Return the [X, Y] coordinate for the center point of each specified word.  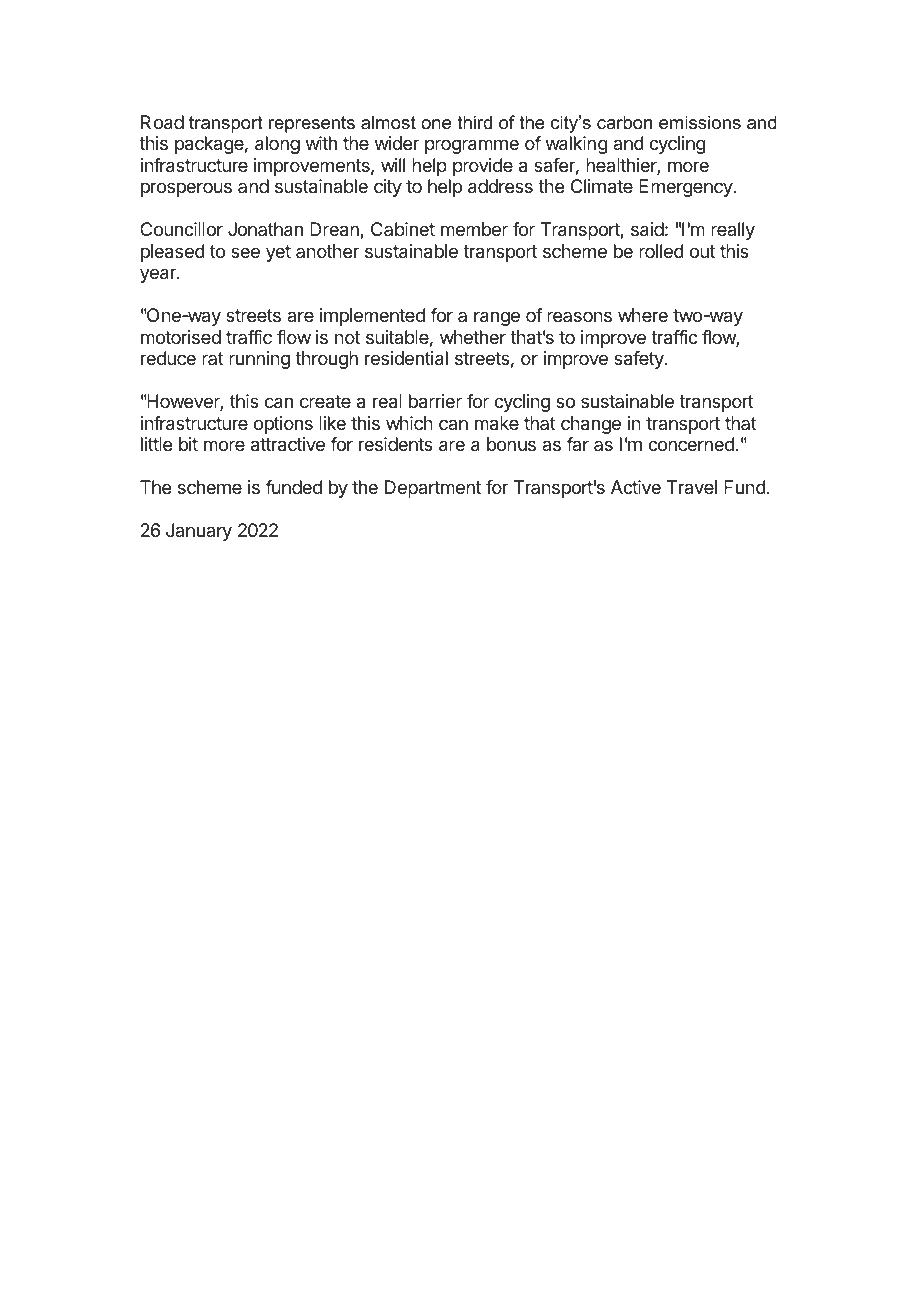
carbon [624, 122]
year [159, 275]
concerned [691, 444]
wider [397, 143]
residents [396, 444]
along [277, 145]
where [643, 315]
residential [406, 358]
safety [640, 360]
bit [188, 444]
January [199, 532]
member [474, 229]
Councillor [181, 229]
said [647, 229]
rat [213, 358]
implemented [372, 317]
